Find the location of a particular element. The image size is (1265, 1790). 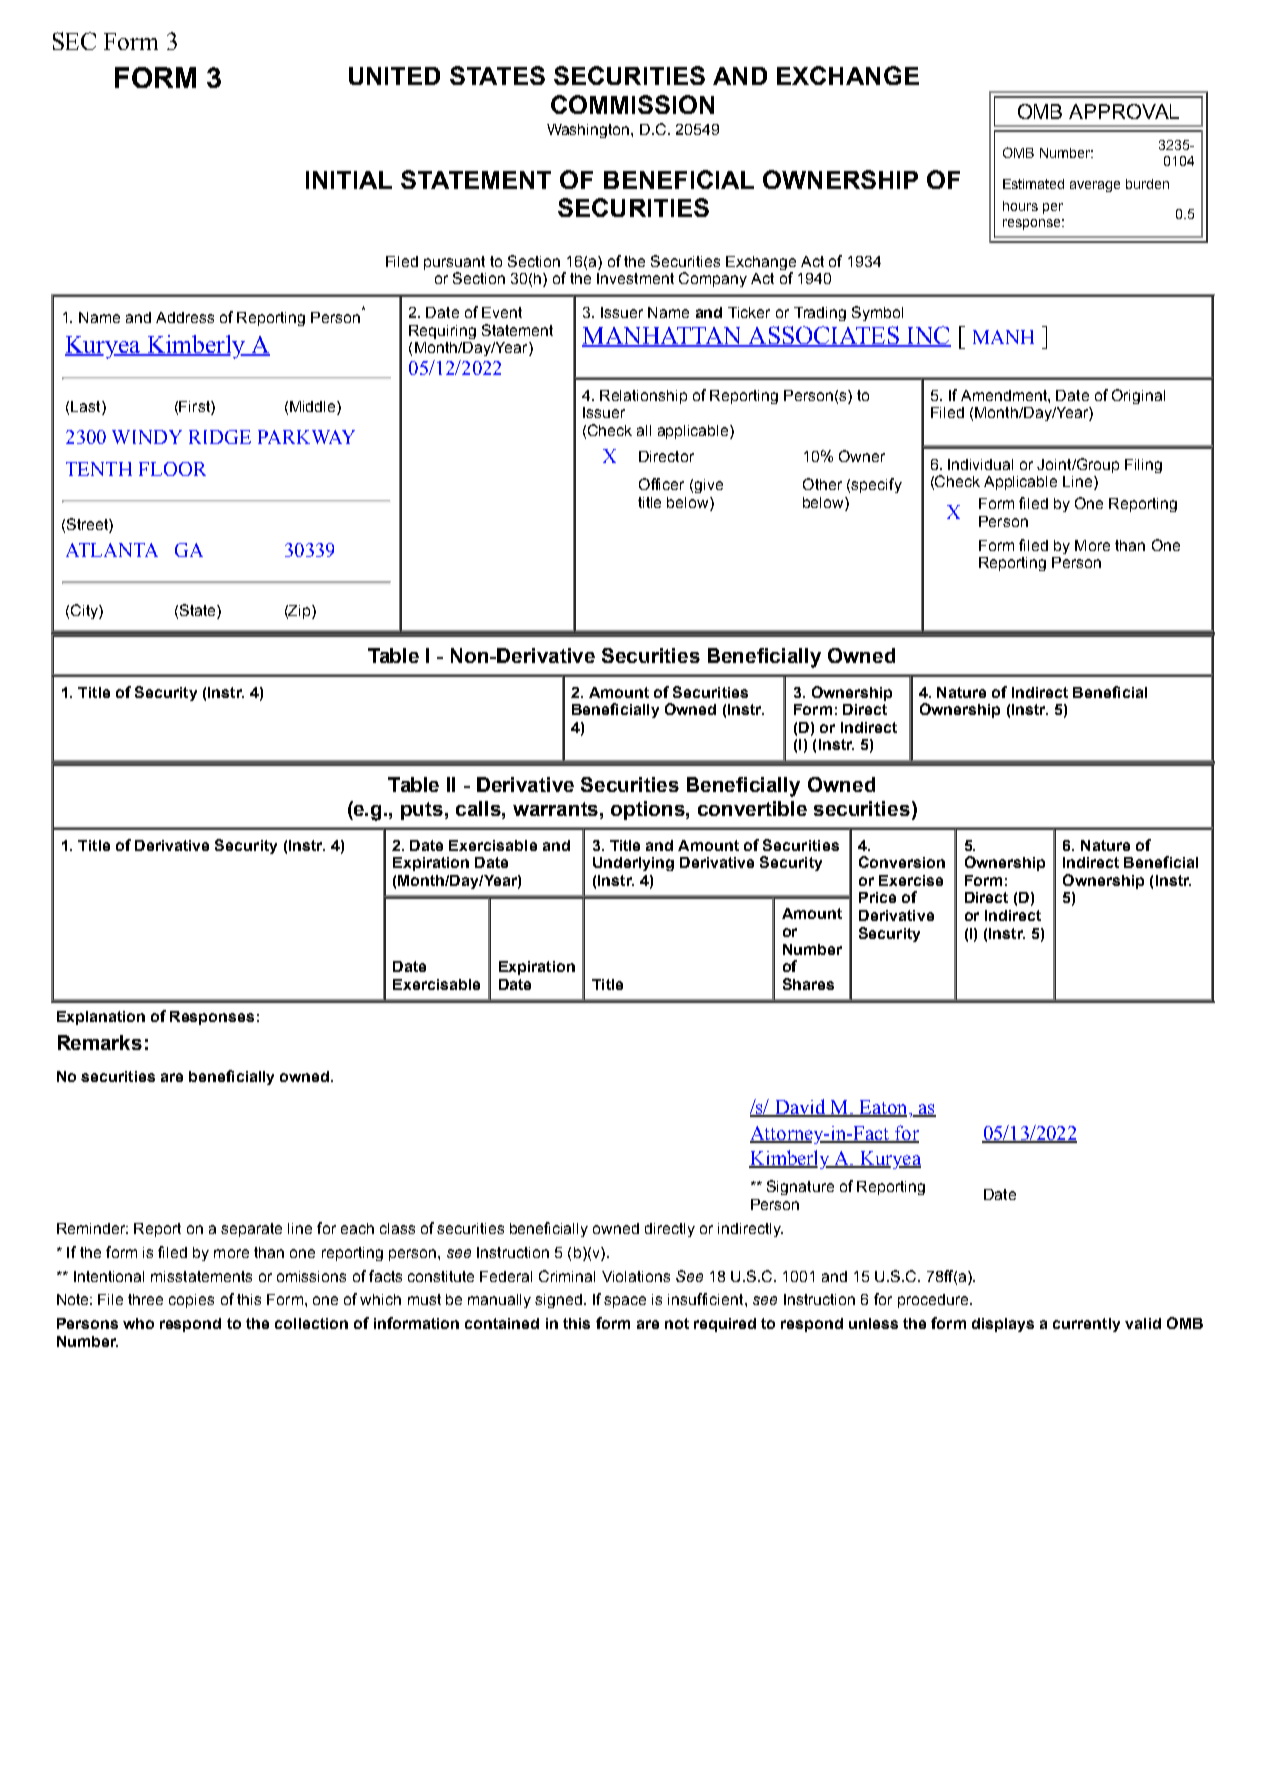

INITIAL is located at coordinates (349, 180).
